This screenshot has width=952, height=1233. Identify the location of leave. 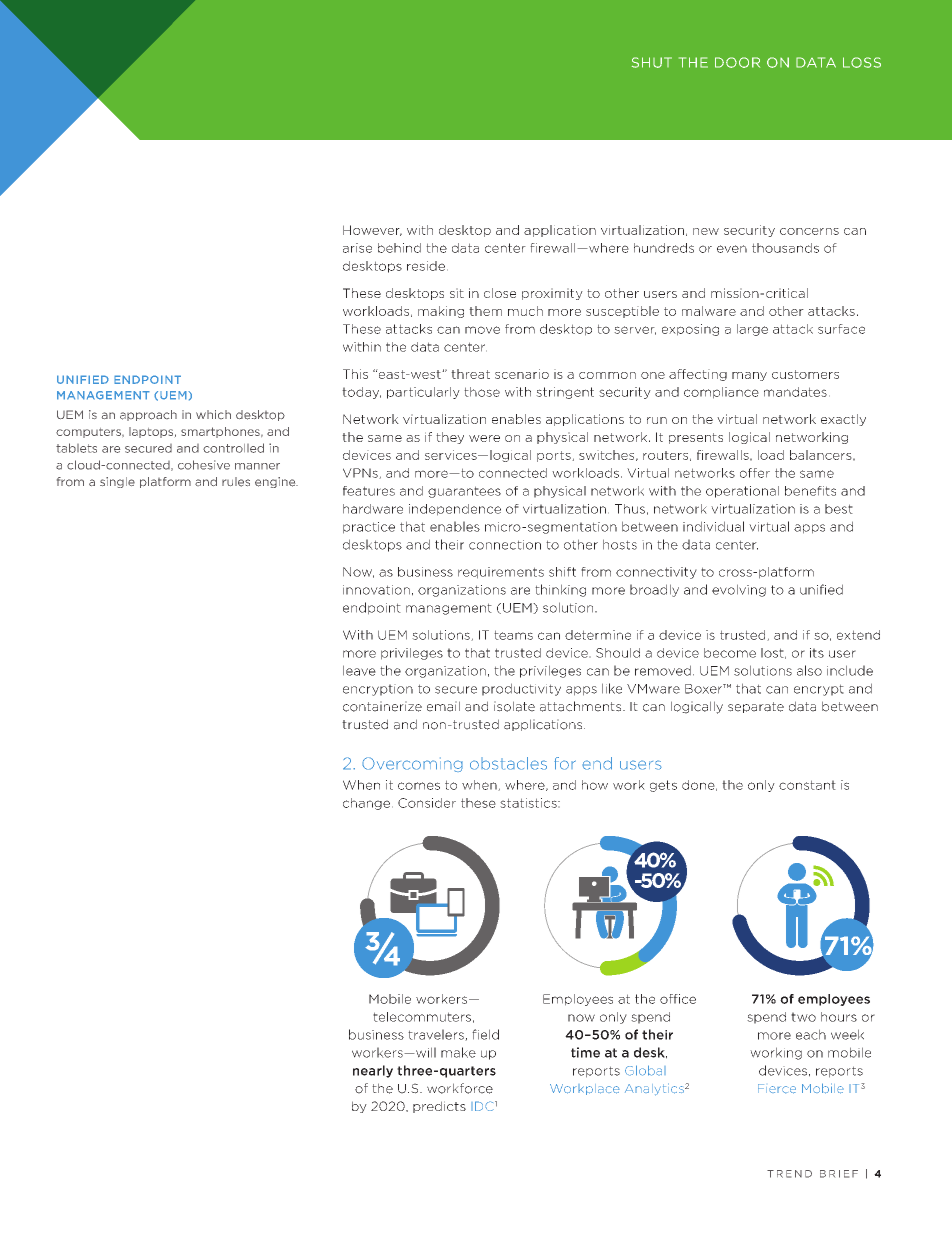
(359, 670).
